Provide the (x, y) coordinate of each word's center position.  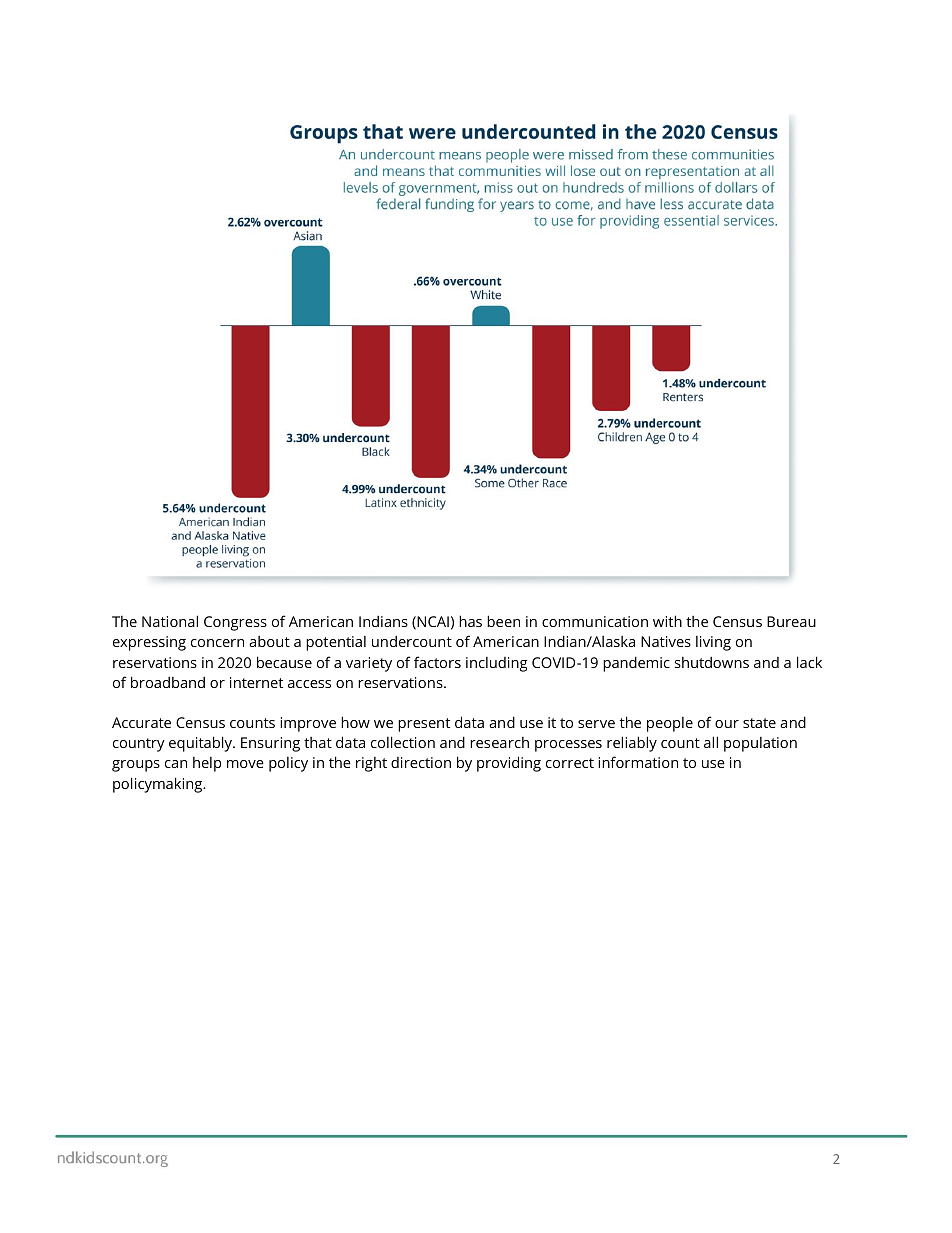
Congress (235, 623)
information (638, 762)
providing (509, 764)
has (470, 621)
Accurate (141, 722)
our (727, 724)
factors (437, 662)
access (309, 684)
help (207, 764)
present (424, 725)
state (759, 723)
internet (256, 682)
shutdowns (712, 662)
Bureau (791, 621)
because (284, 662)
